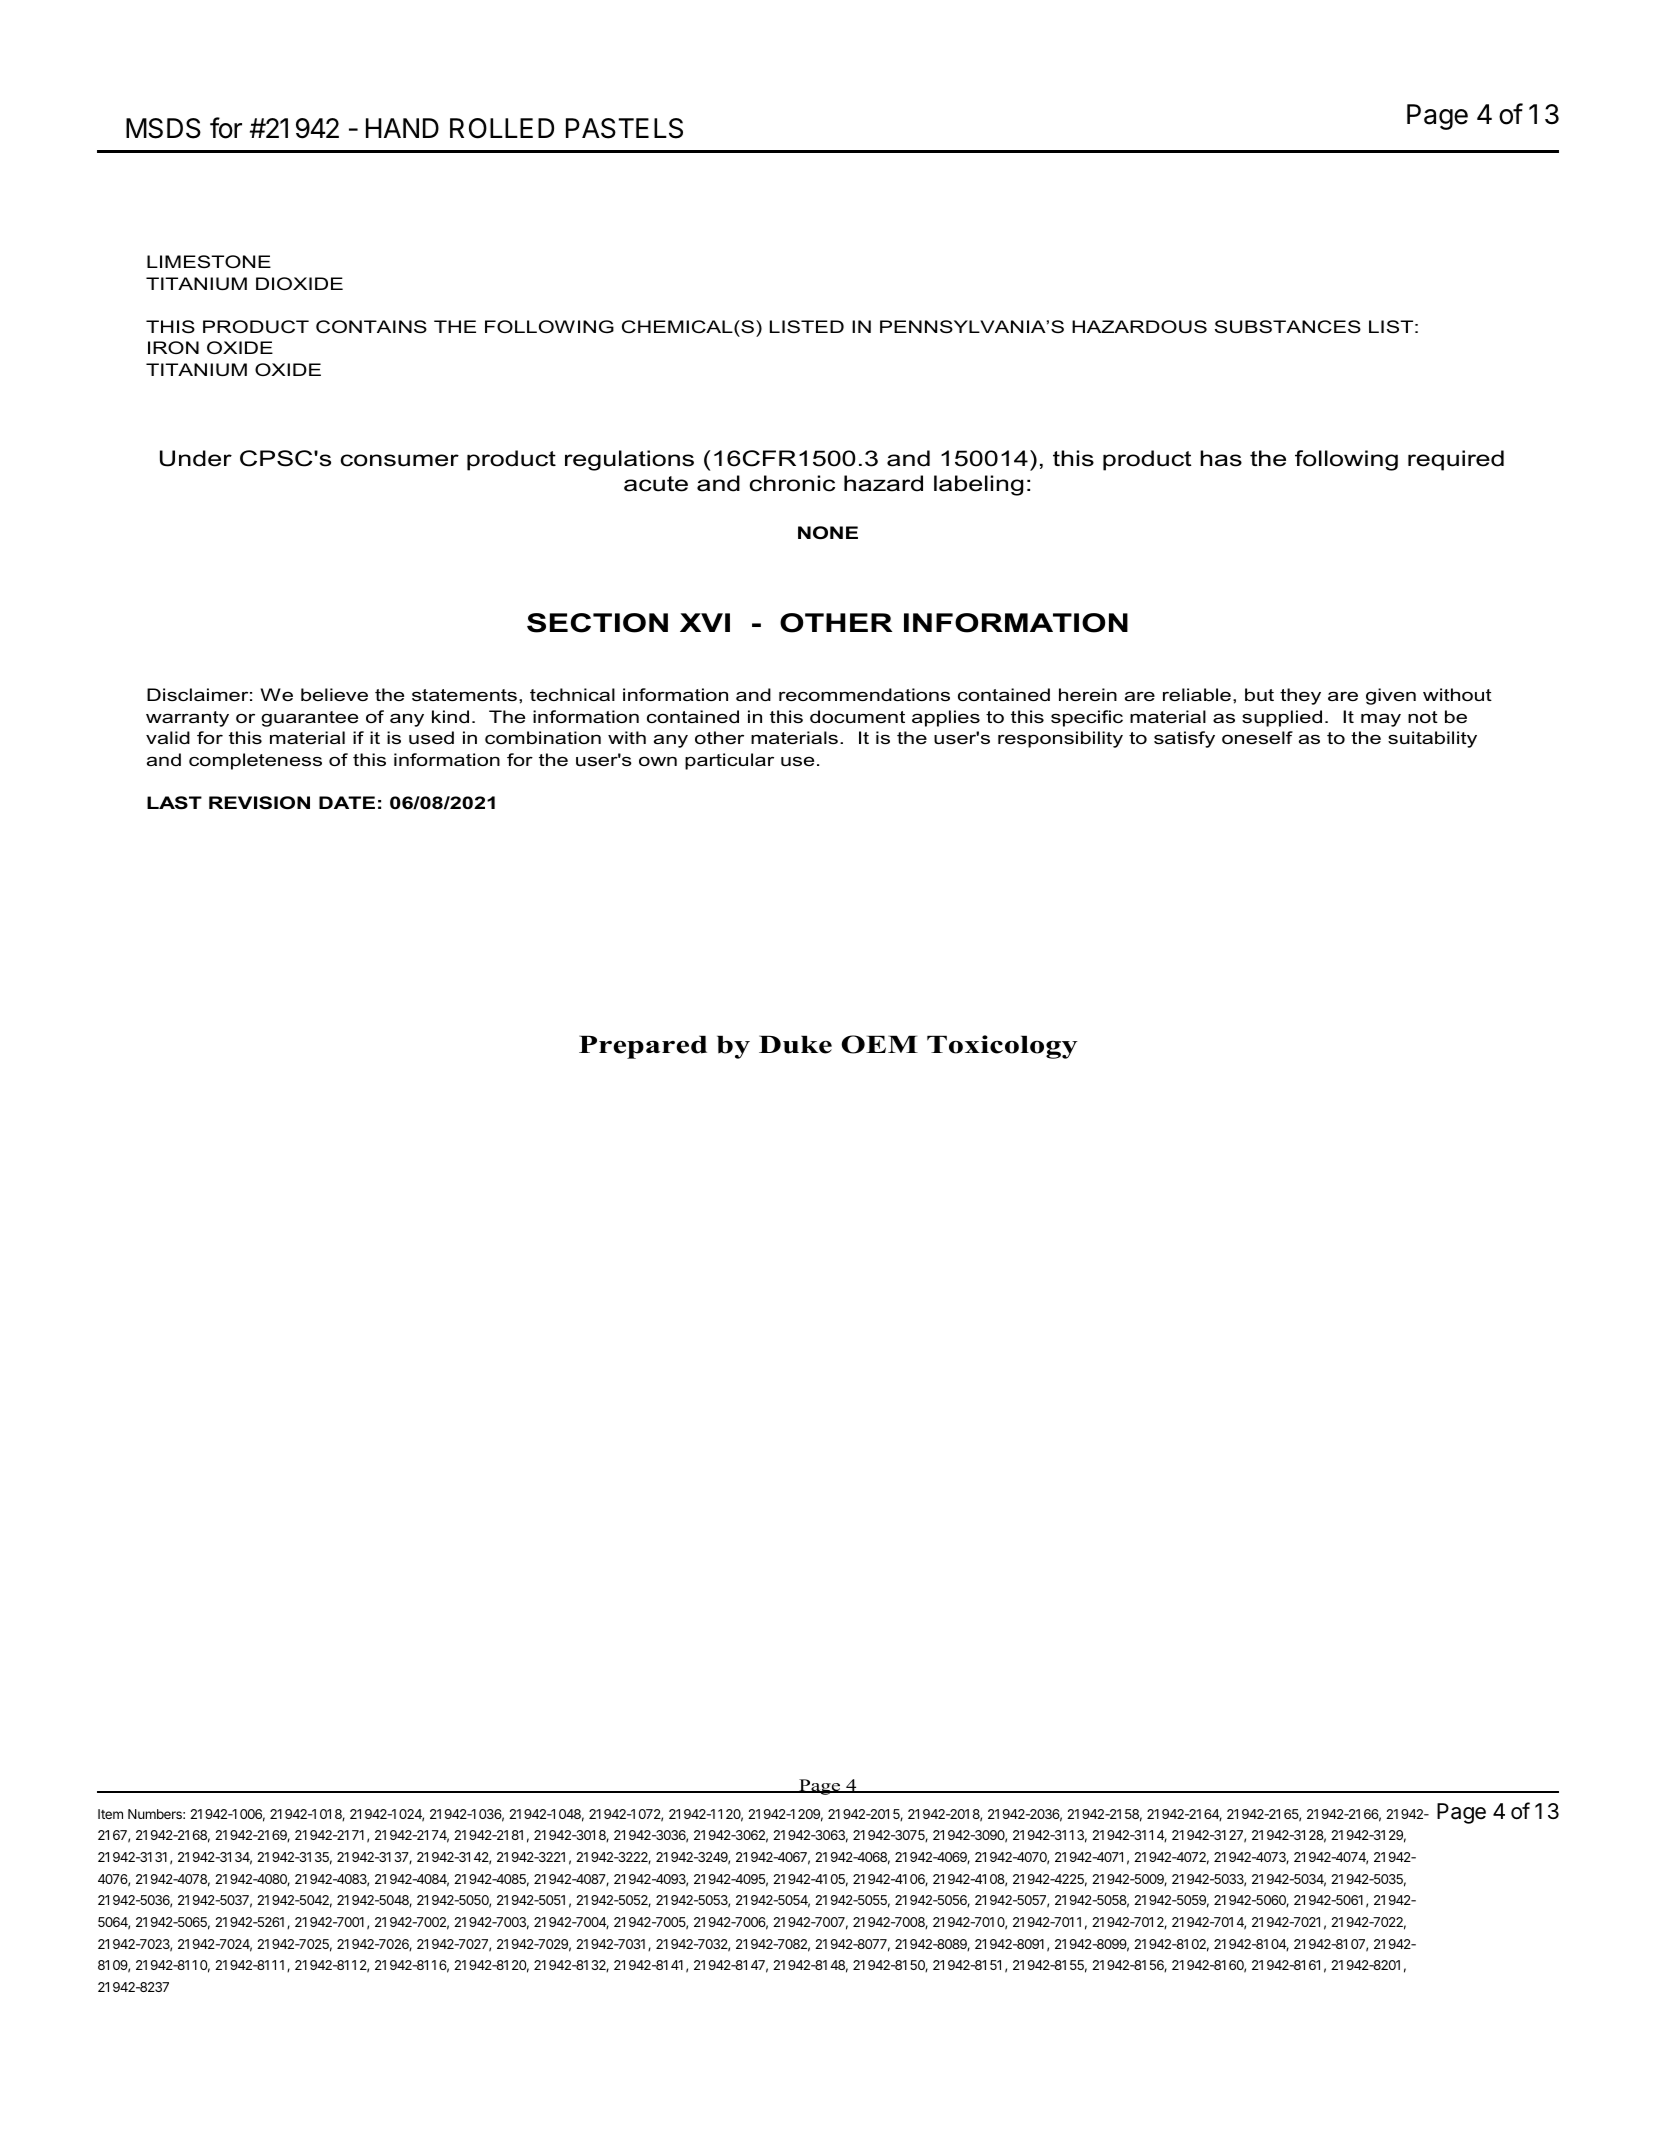  Describe the element at coordinates (795, 1044) in the page. I see `Duke` at that location.
